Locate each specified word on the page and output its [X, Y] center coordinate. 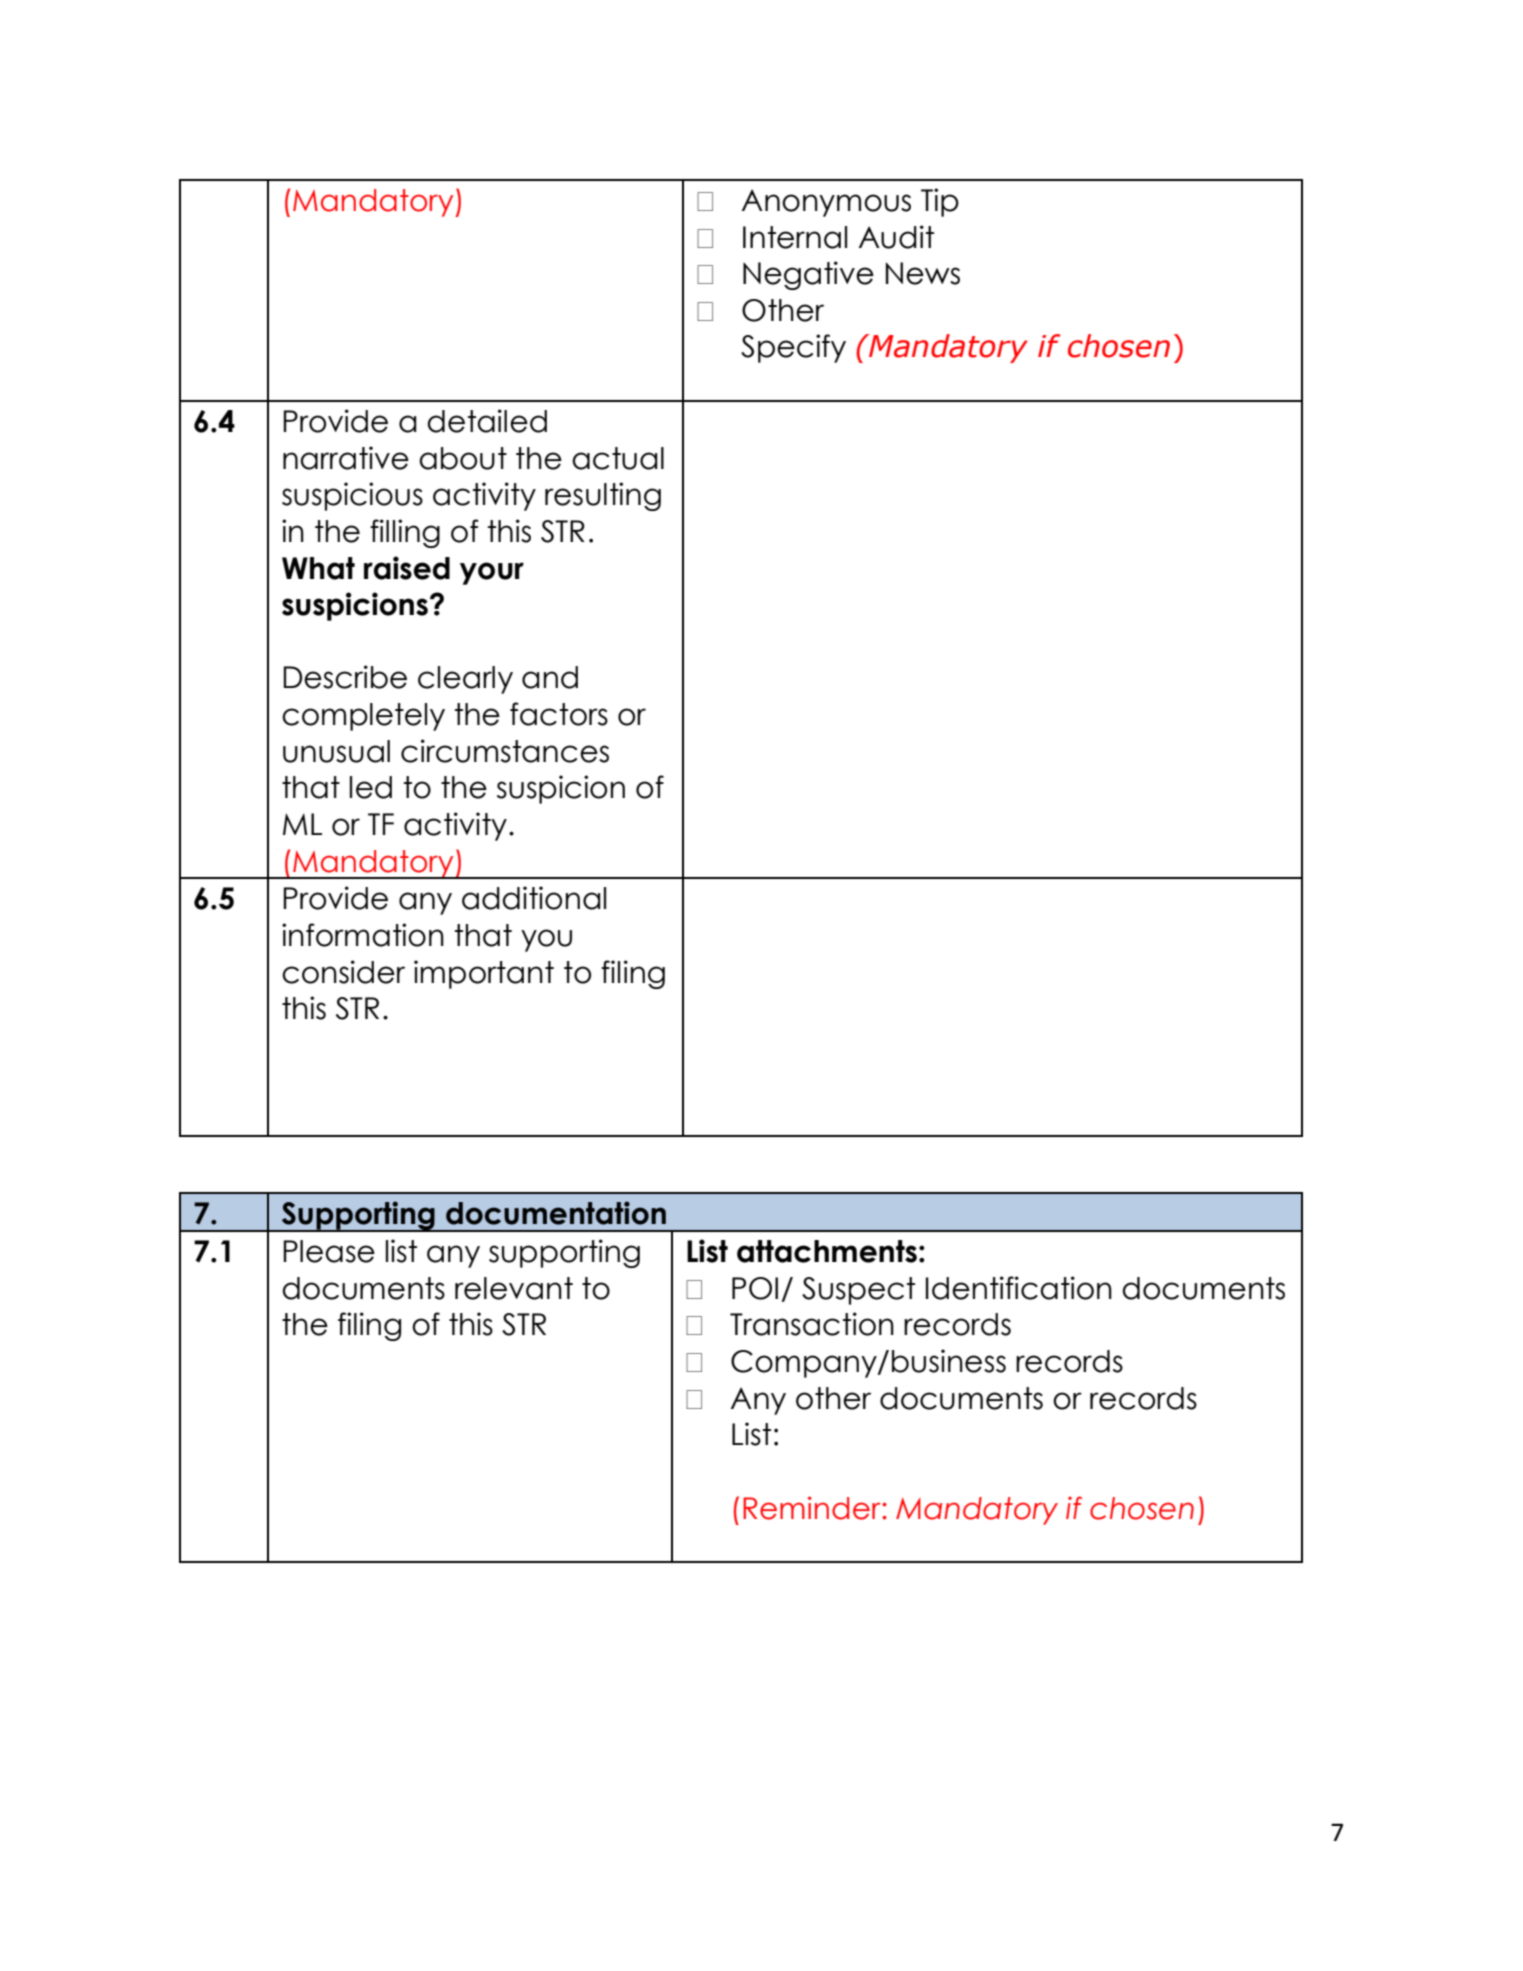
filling [405, 533]
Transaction [812, 1324]
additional [534, 898]
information [363, 935]
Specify [793, 348]
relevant [514, 1288]
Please [329, 1251]
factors [559, 714]
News [923, 273]
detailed [487, 421]
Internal [795, 237]
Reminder [813, 1508]
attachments [827, 1251]
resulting [603, 496]
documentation [556, 1213]
